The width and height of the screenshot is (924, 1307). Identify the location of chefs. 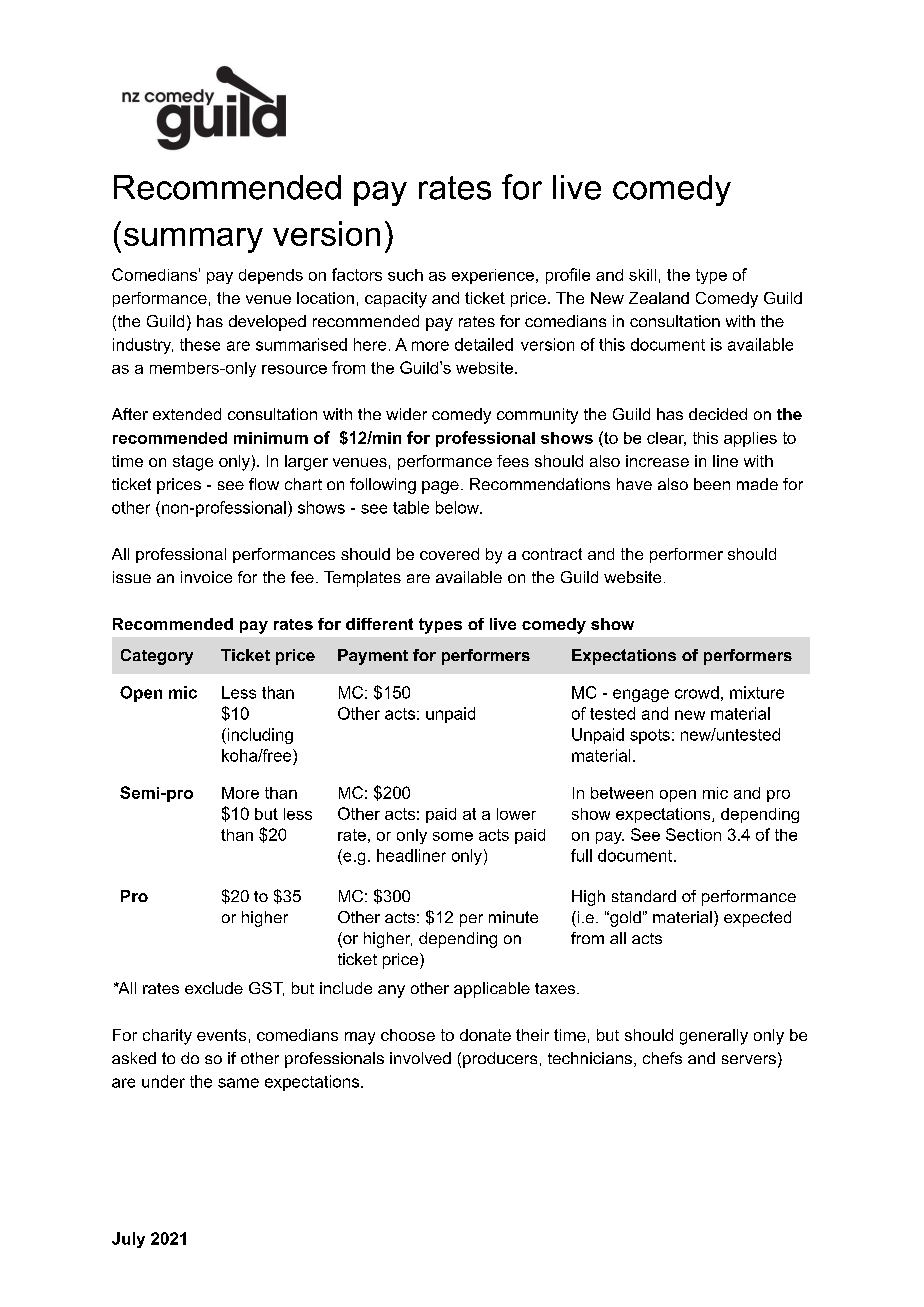
(662, 1058).
